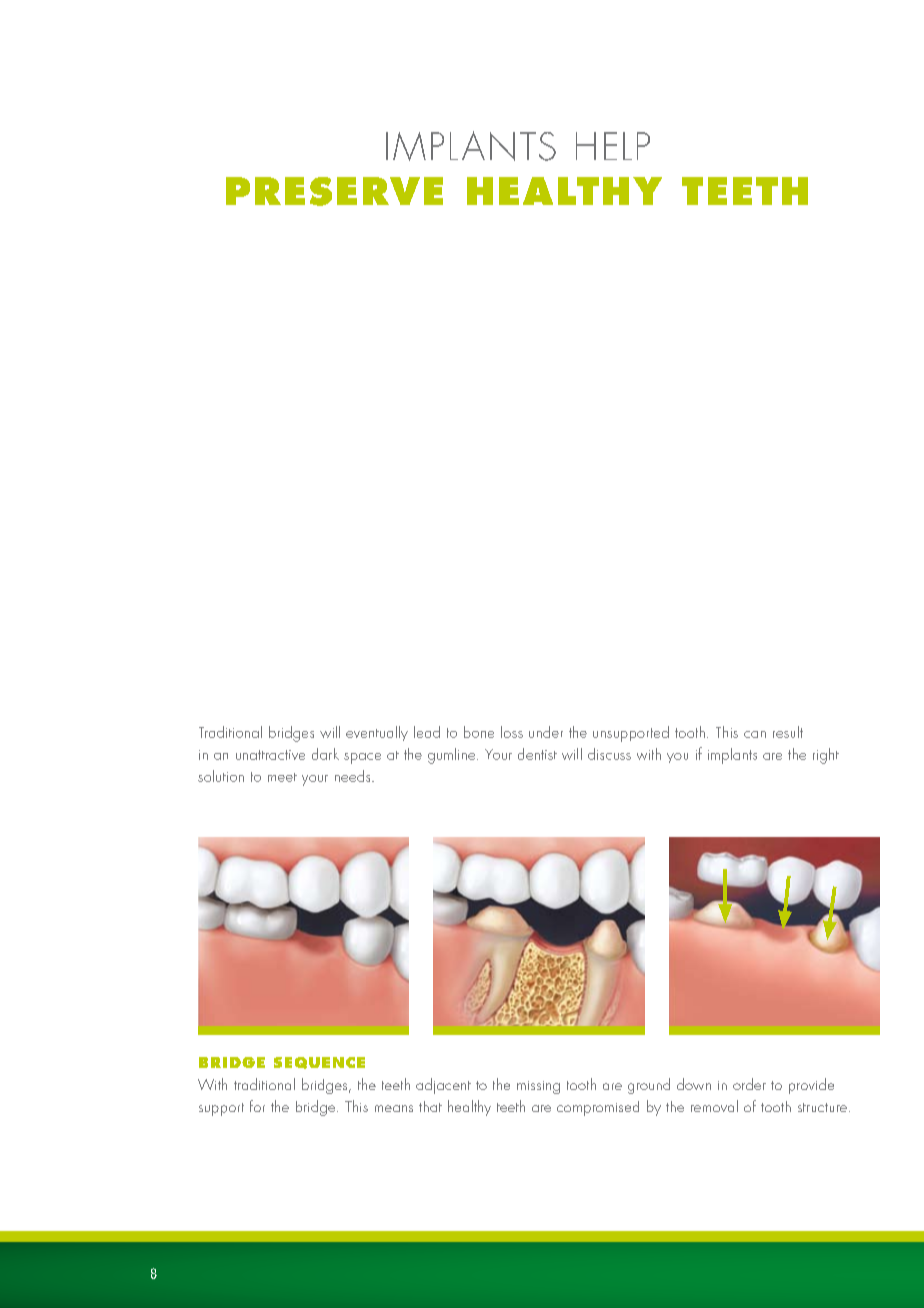 The width and height of the document is (924, 1308). Describe the element at coordinates (755, 734) in the document. I see `can` at that location.
